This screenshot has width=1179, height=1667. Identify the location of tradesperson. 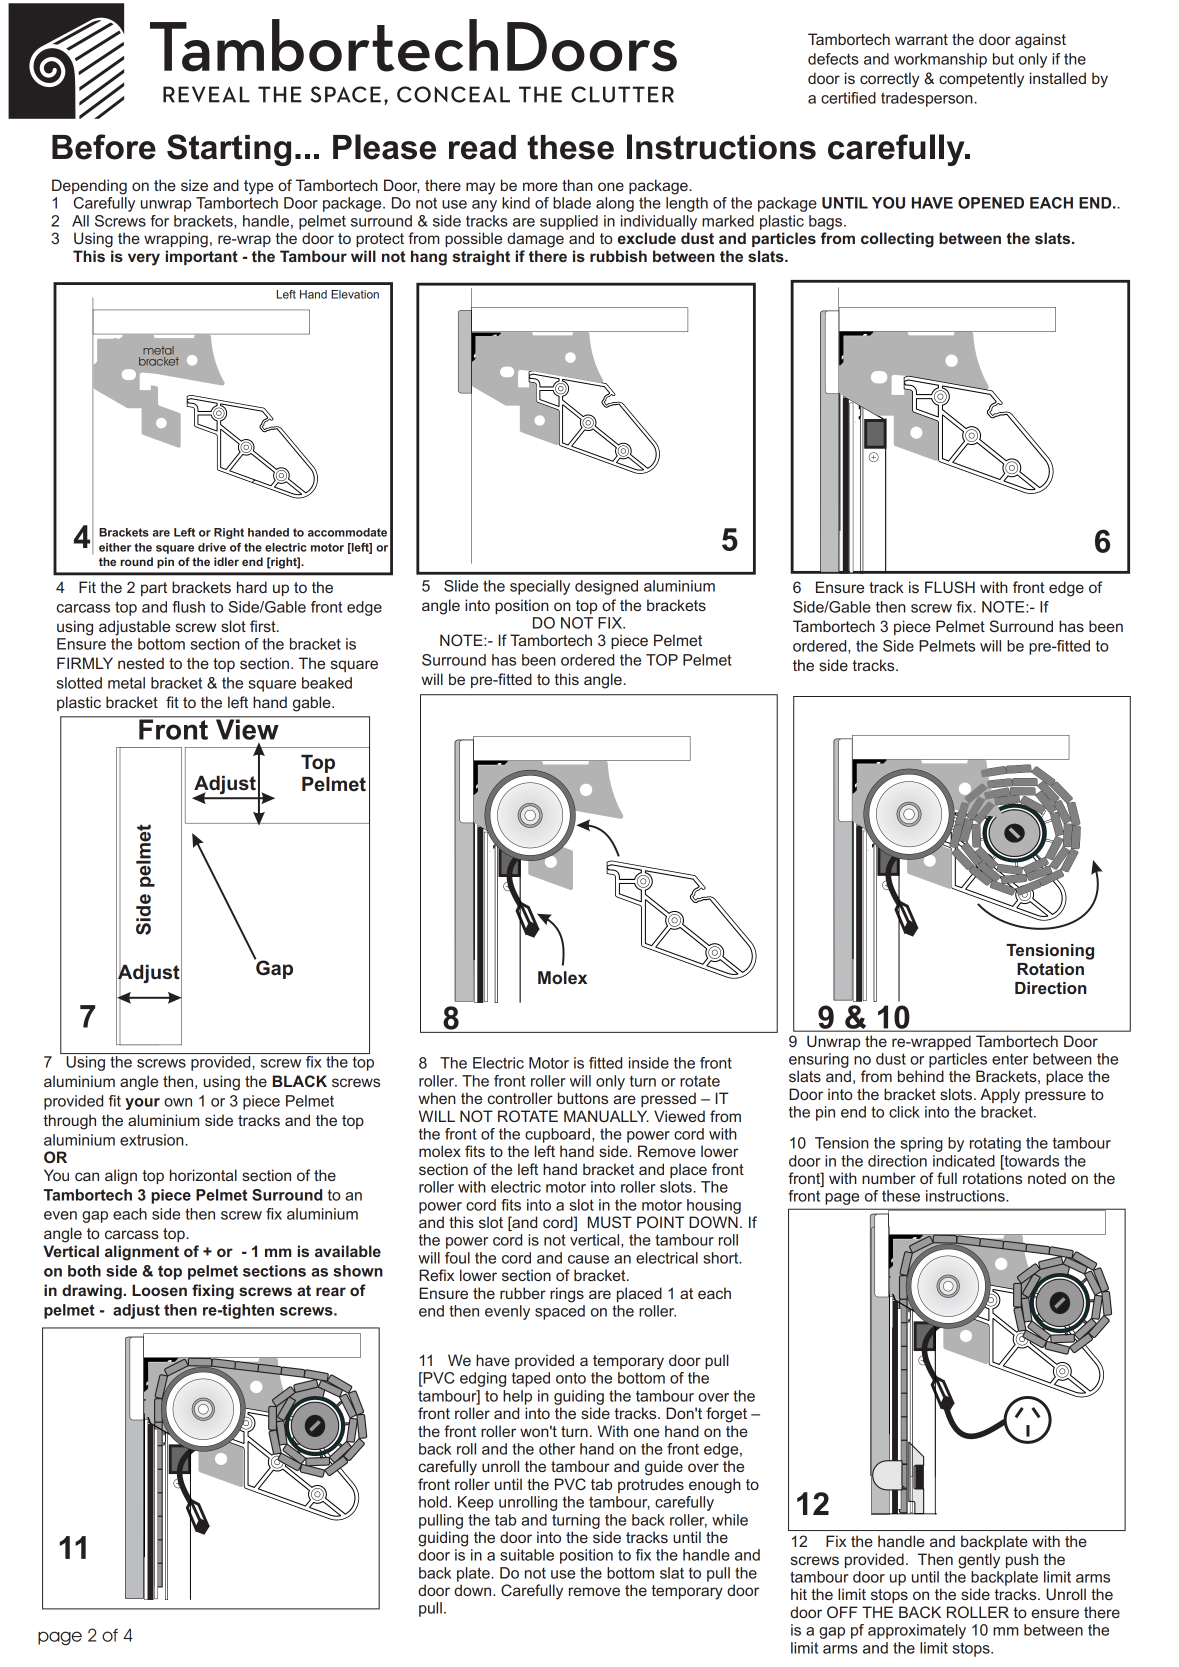
(928, 99).
